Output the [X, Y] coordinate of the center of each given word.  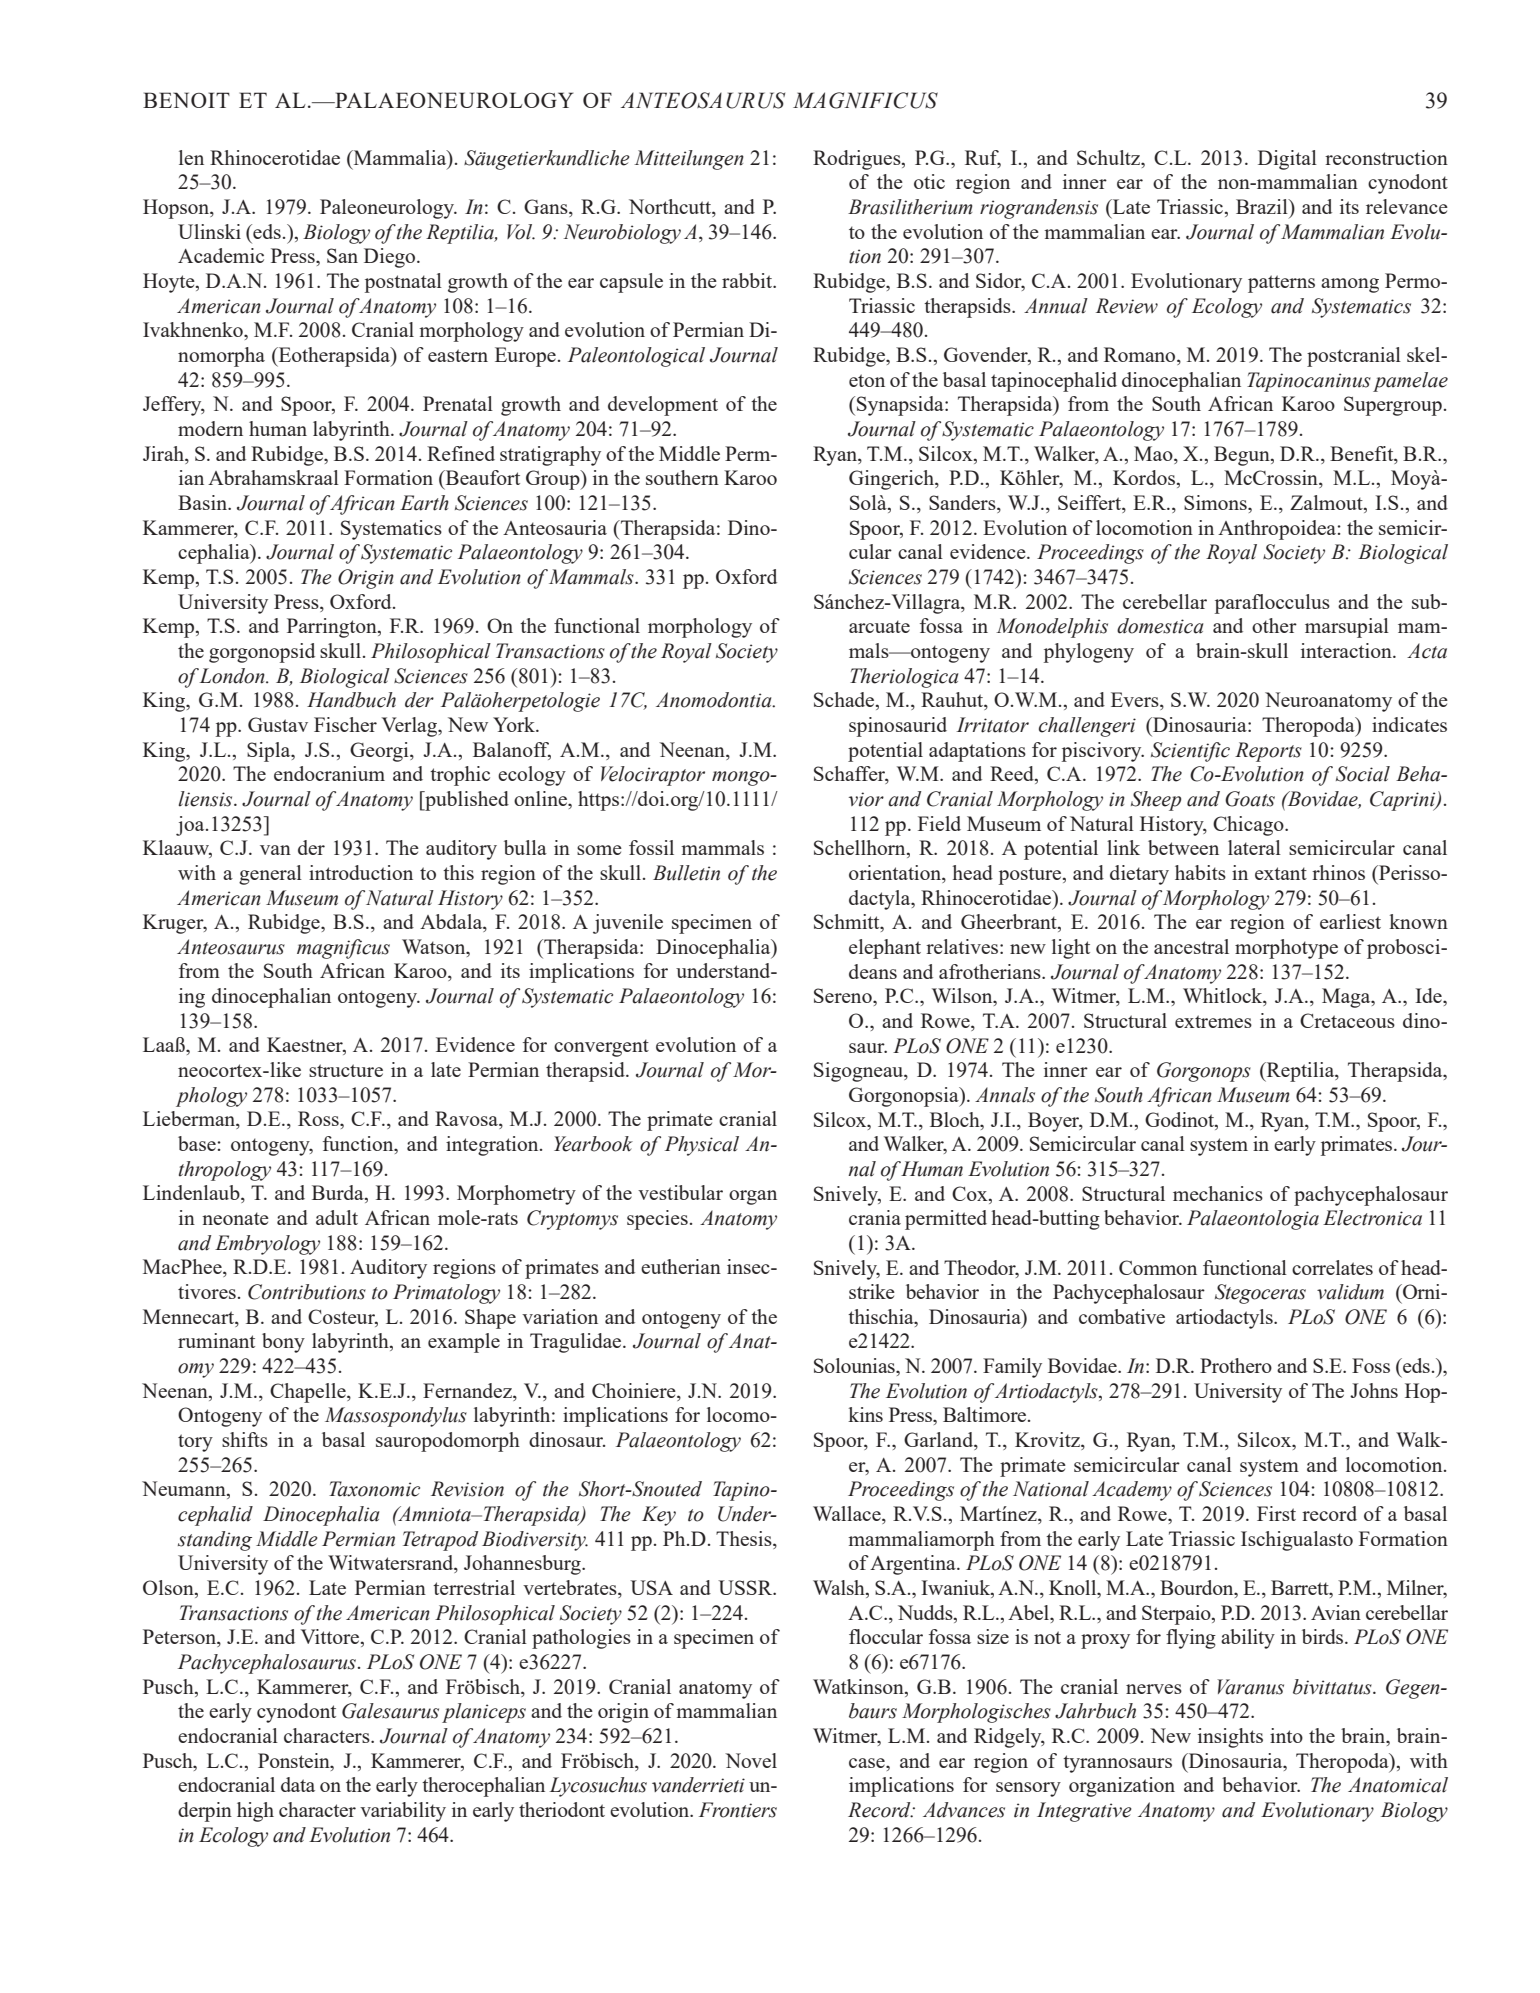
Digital [1287, 160]
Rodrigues [858, 160]
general [270, 875]
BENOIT [186, 100]
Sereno [844, 995]
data [298, 1784]
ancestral [1191, 946]
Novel [751, 1760]
